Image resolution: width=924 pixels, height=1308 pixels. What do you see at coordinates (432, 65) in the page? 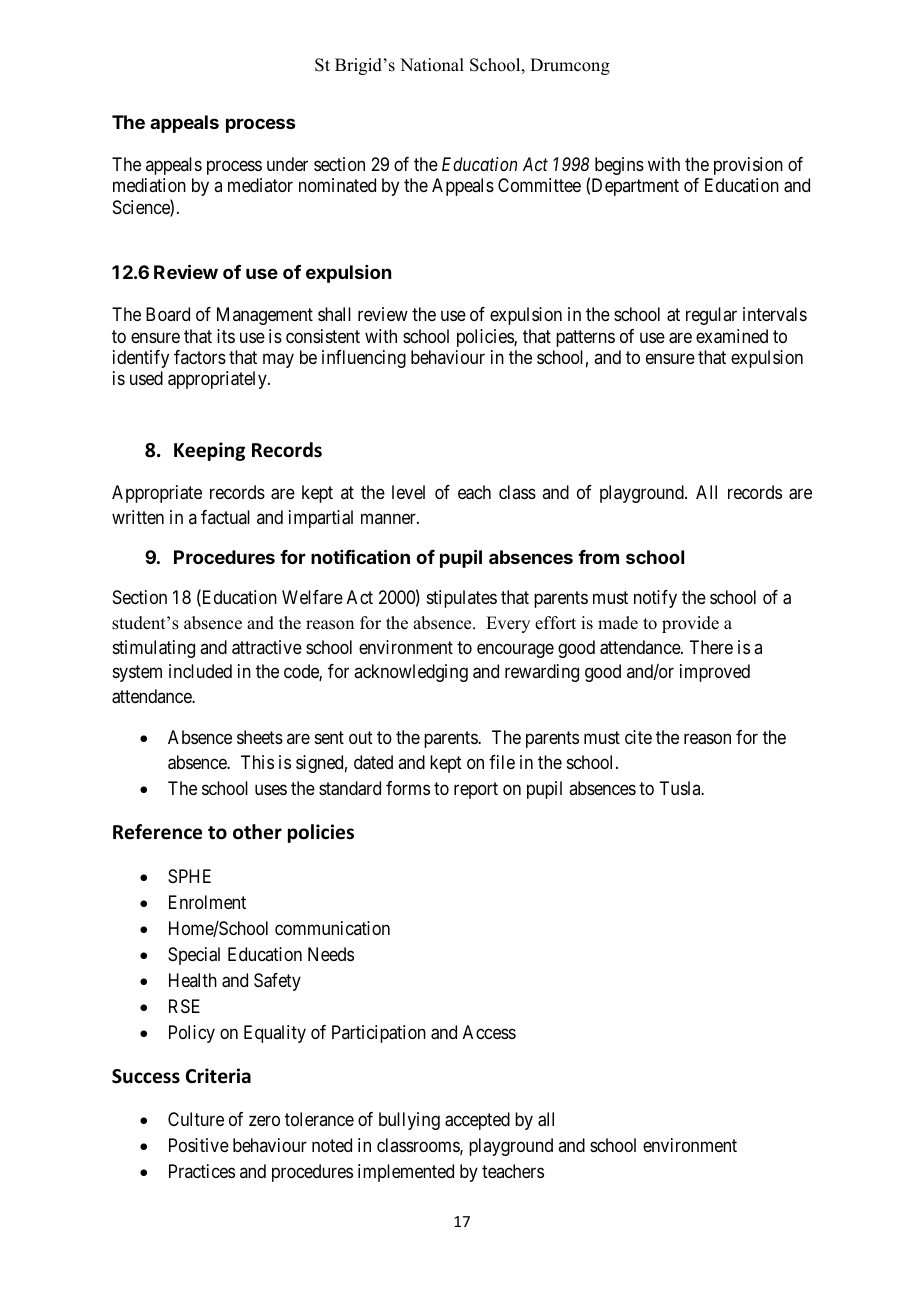
I see `National` at bounding box center [432, 65].
